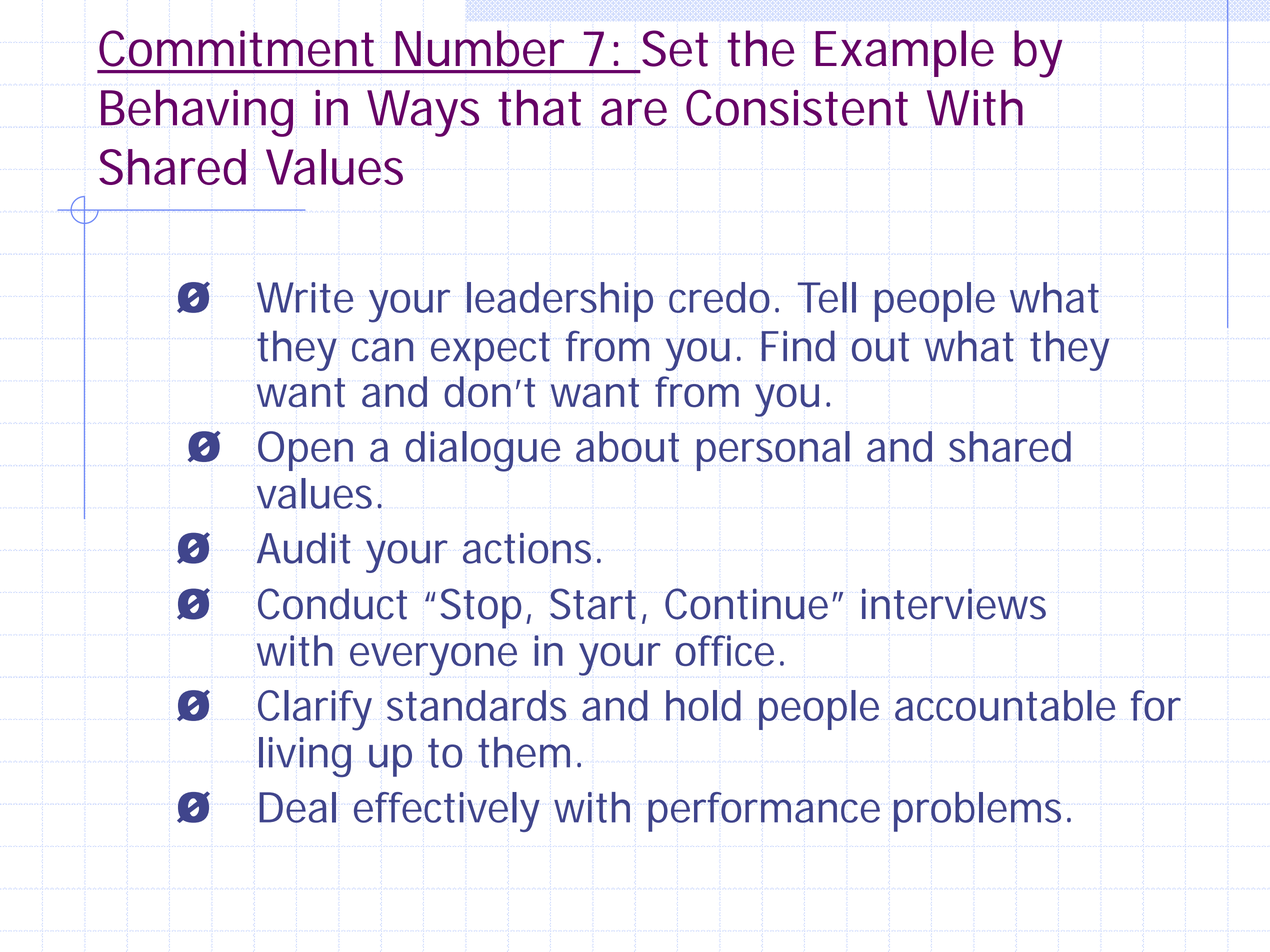 This document has width=1270, height=952. I want to click on personal, so click(773, 451).
